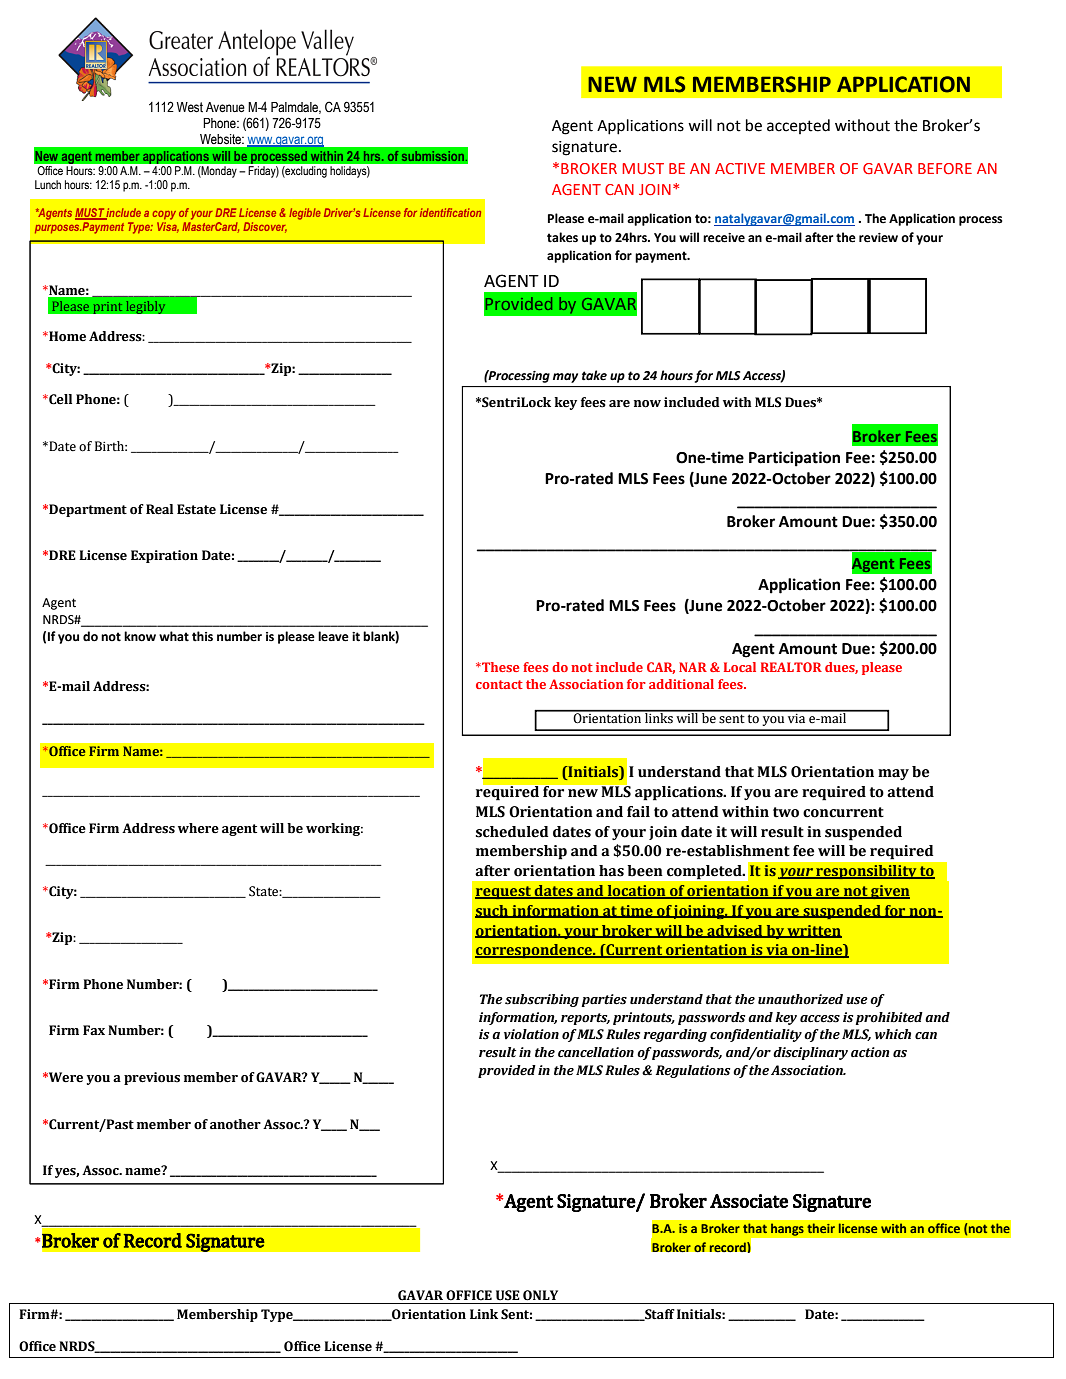 This page has height=1379, width=1066. I want to click on contact, so click(499, 684).
